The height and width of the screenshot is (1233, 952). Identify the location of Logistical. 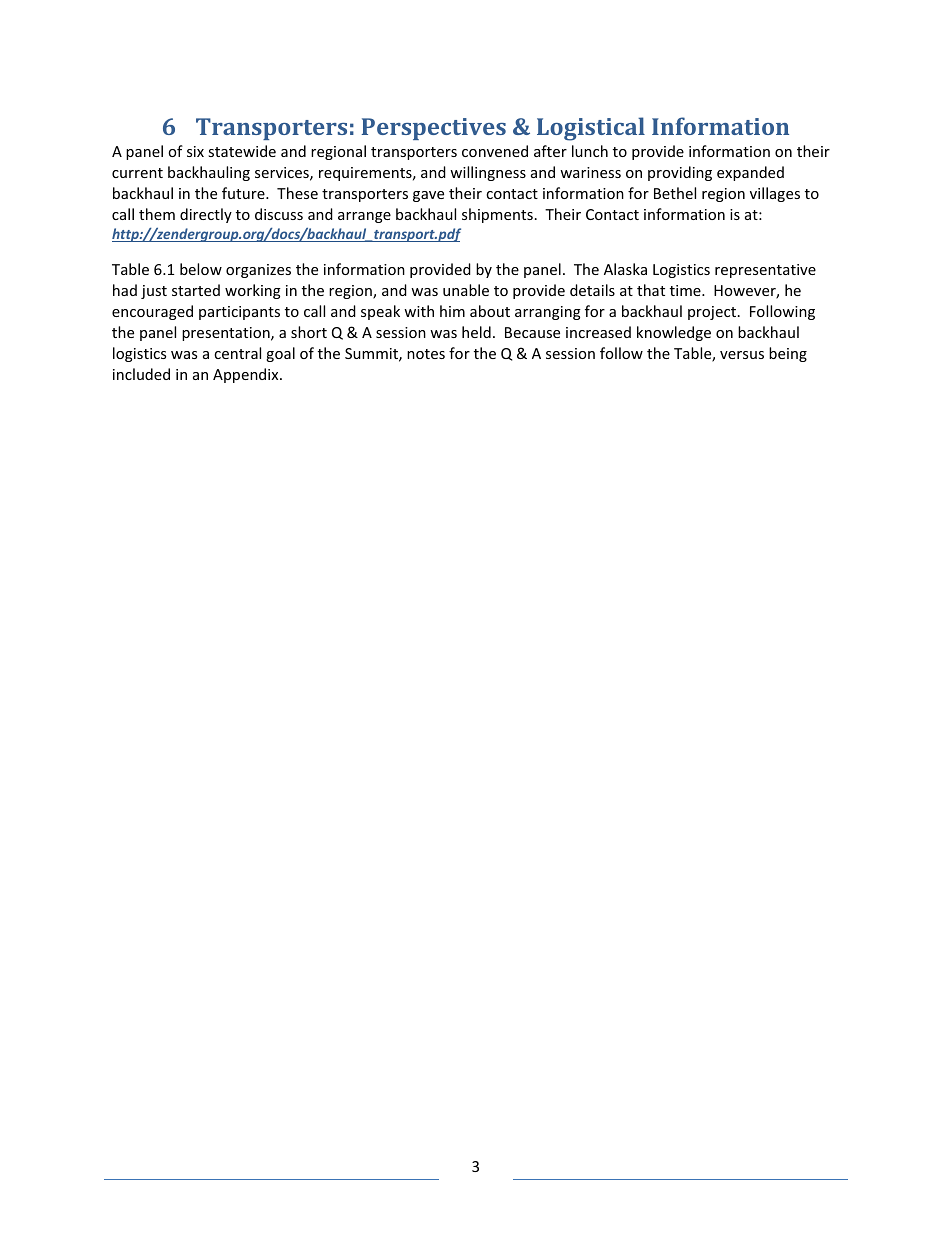
(591, 129).
